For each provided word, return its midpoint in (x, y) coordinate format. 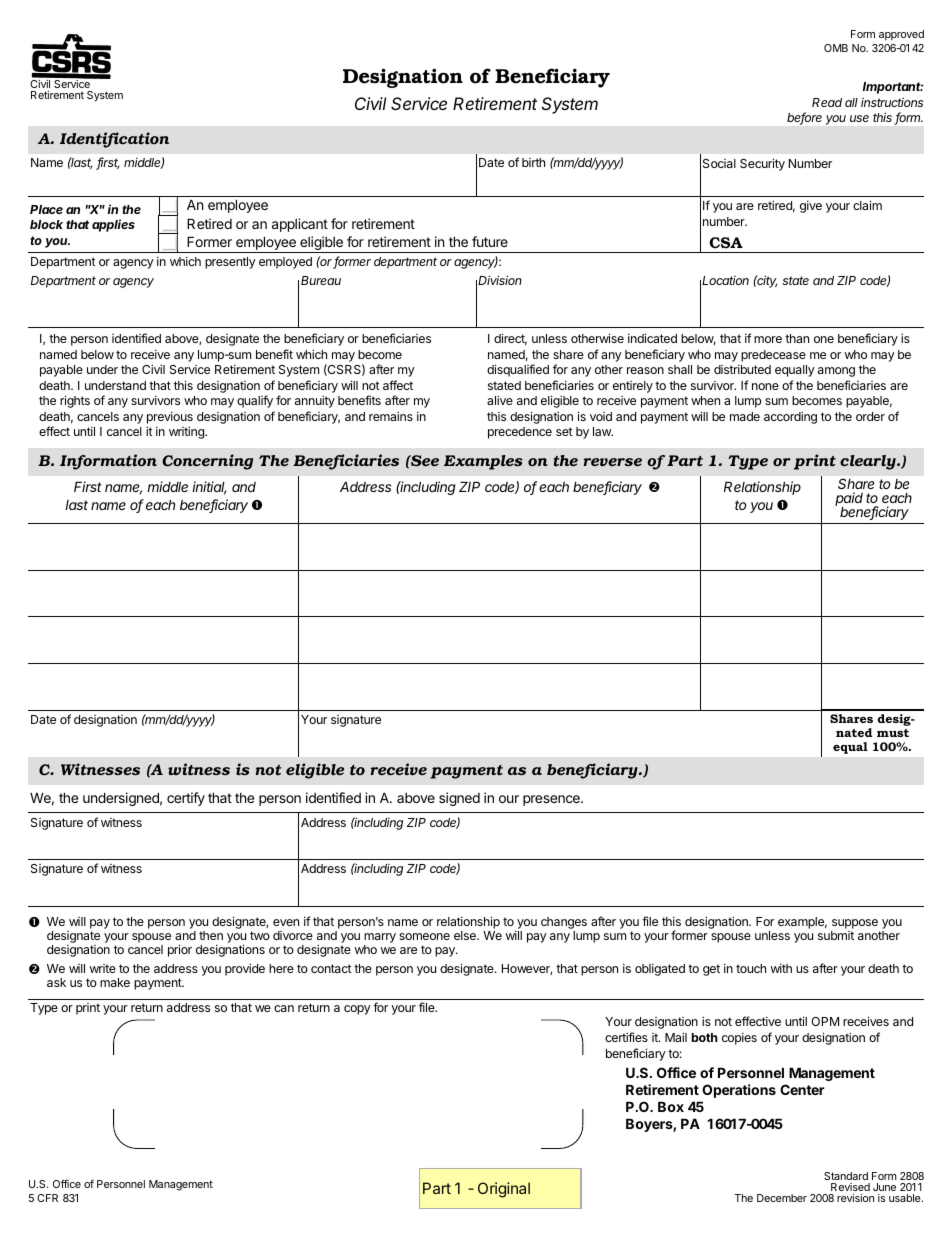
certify (186, 799)
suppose (855, 924)
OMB (836, 48)
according (790, 417)
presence (552, 800)
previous (170, 418)
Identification (114, 140)
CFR (47, 1198)
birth (533, 162)
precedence (520, 433)
